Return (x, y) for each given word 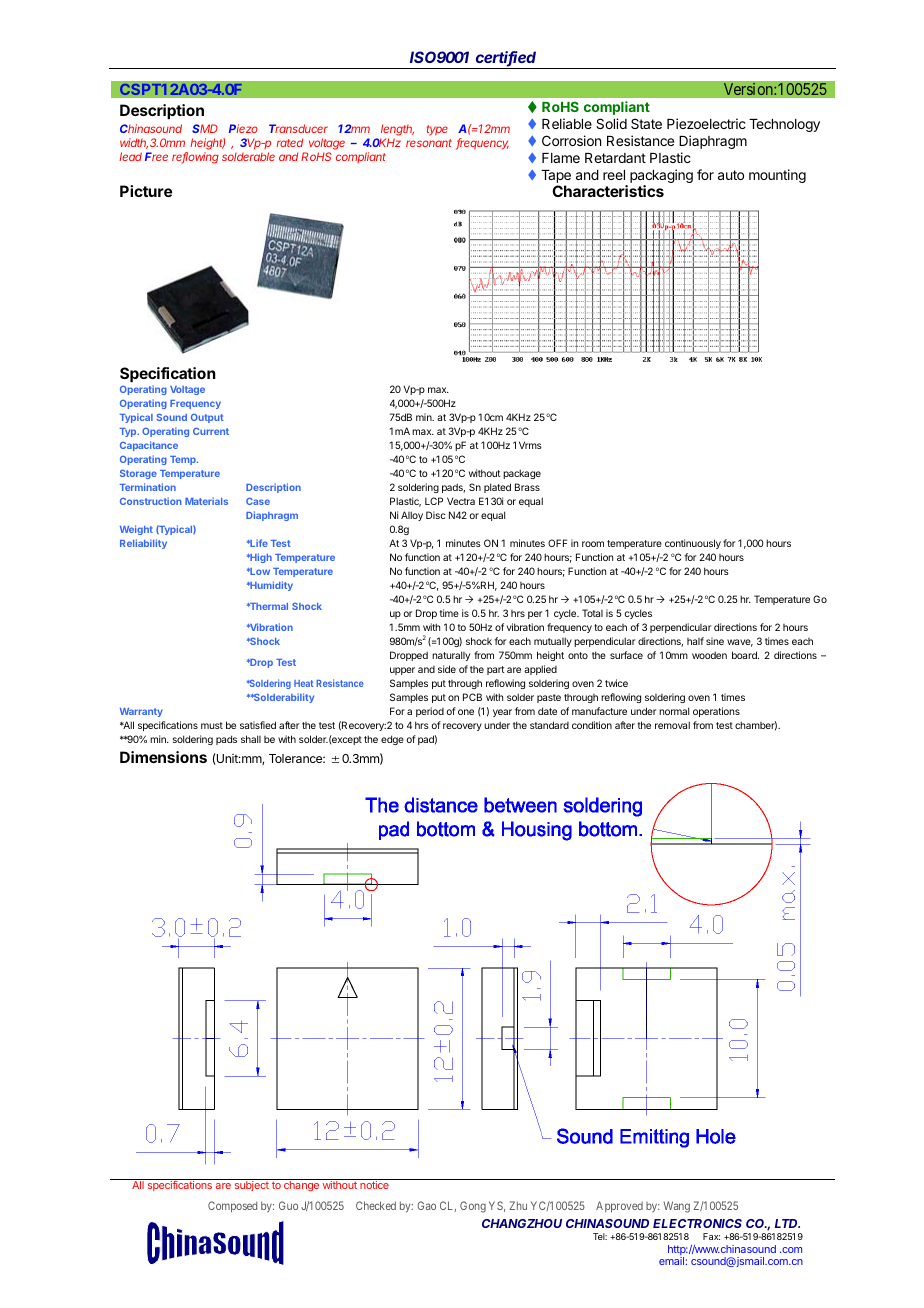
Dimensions (163, 757)
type (437, 130)
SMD (205, 128)
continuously (693, 544)
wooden (709, 655)
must (212, 725)
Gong (473, 1207)
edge (392, 740)
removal (672, 725)
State (646, 123)
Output (207, 418)
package (522, 474)
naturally (451, 656)
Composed (232, 1207)
